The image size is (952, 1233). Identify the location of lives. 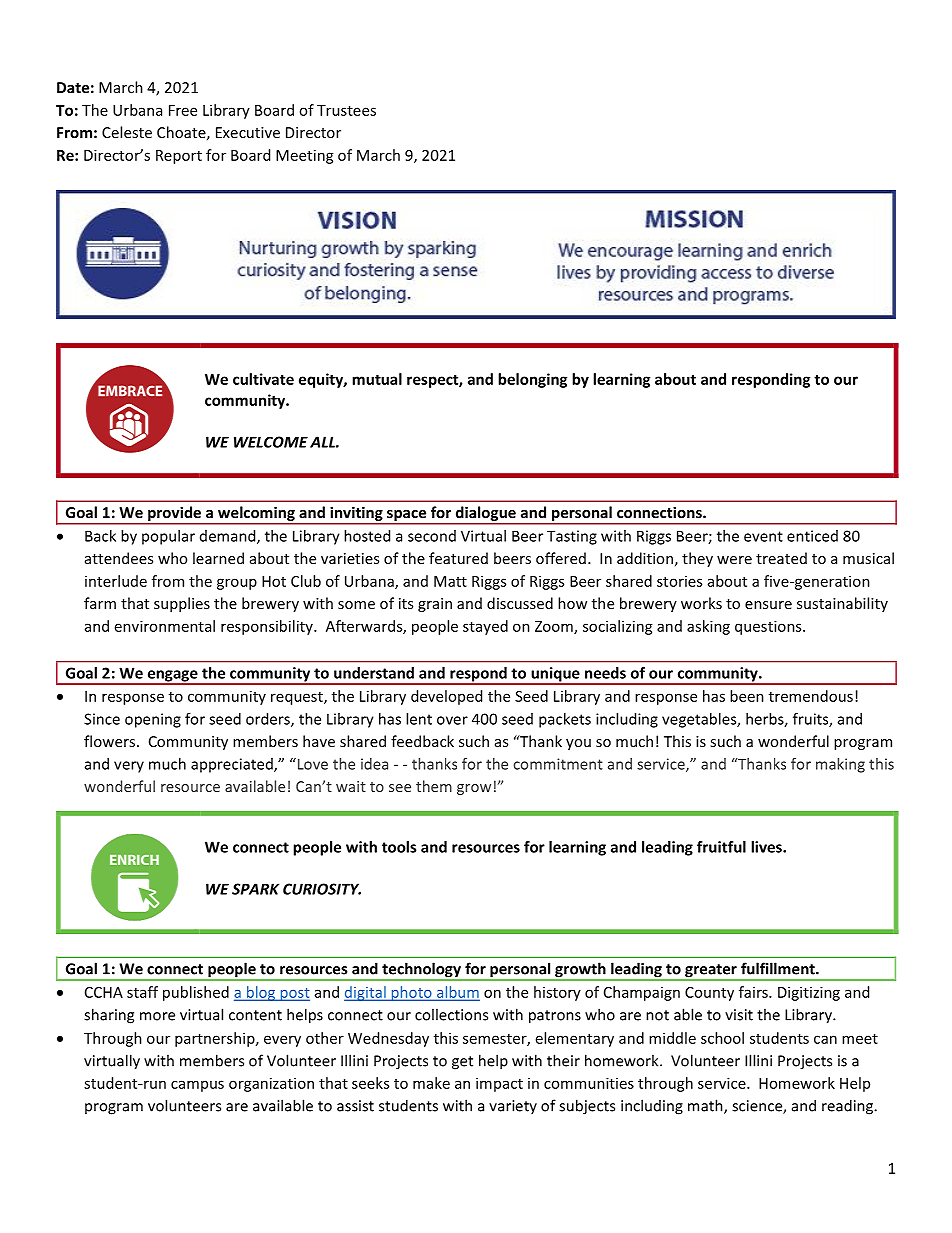
(767, 847).
